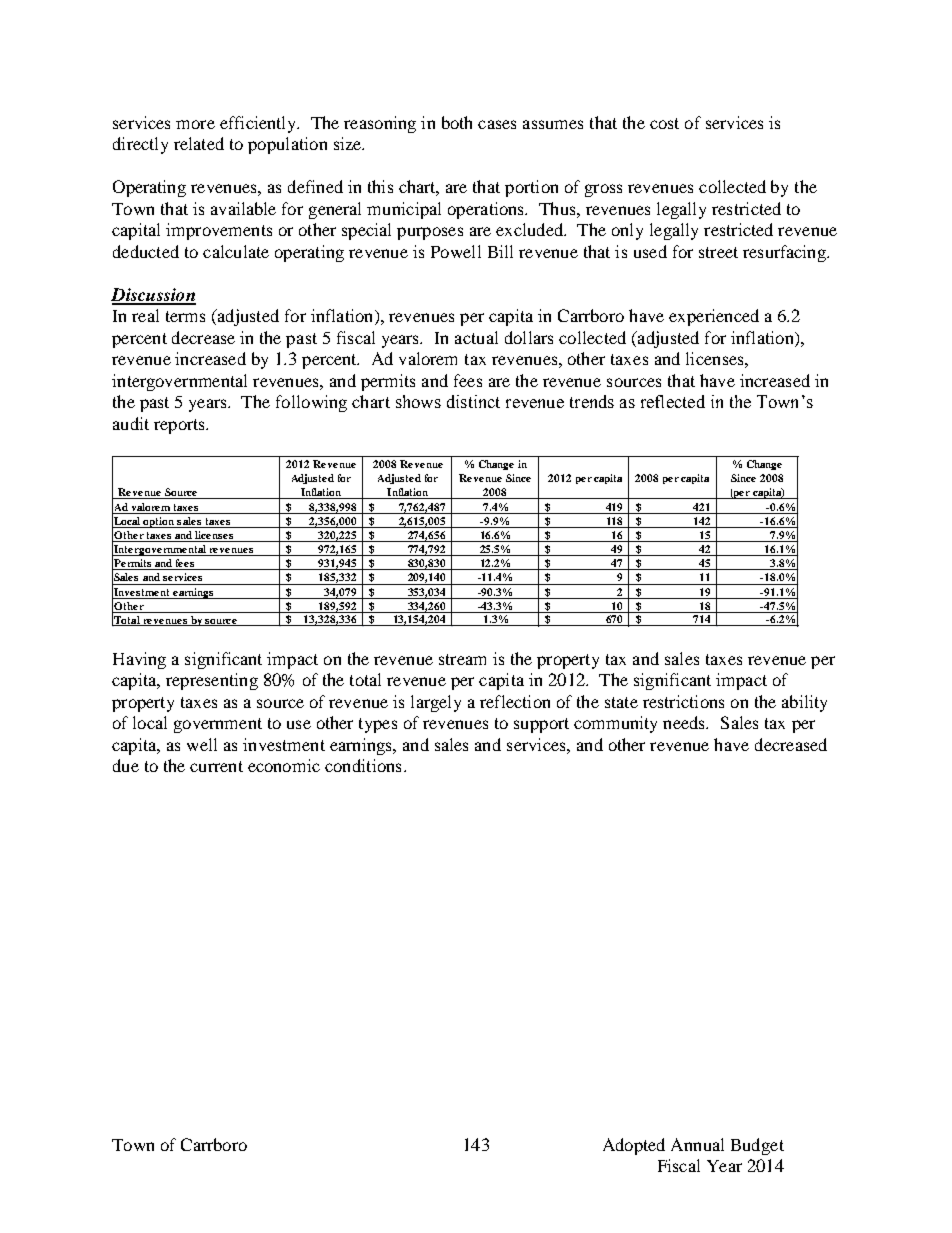  I want to click on reflected, so click(673, 401).
